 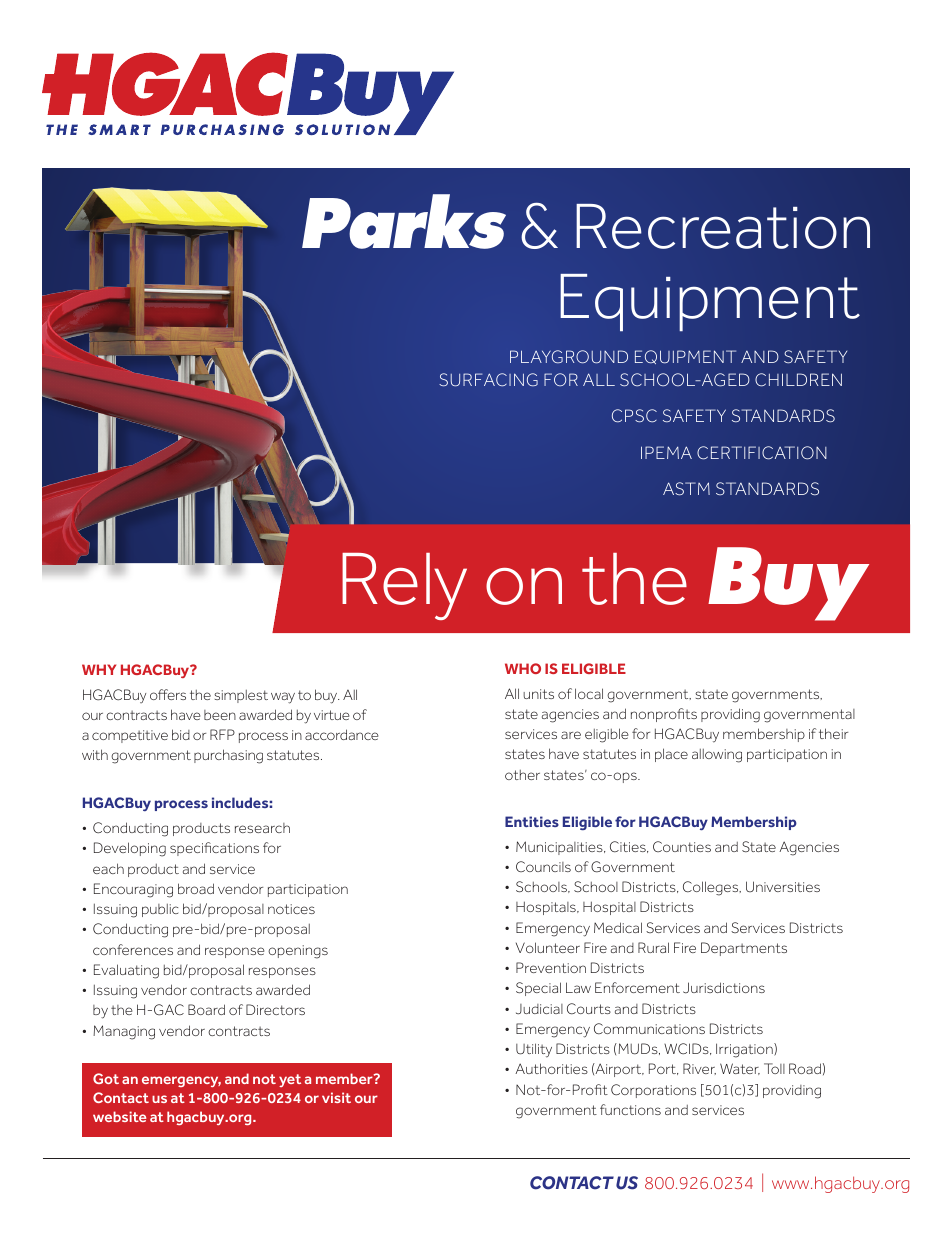 I want to click on Recreation, so click(x=723, y=226).
